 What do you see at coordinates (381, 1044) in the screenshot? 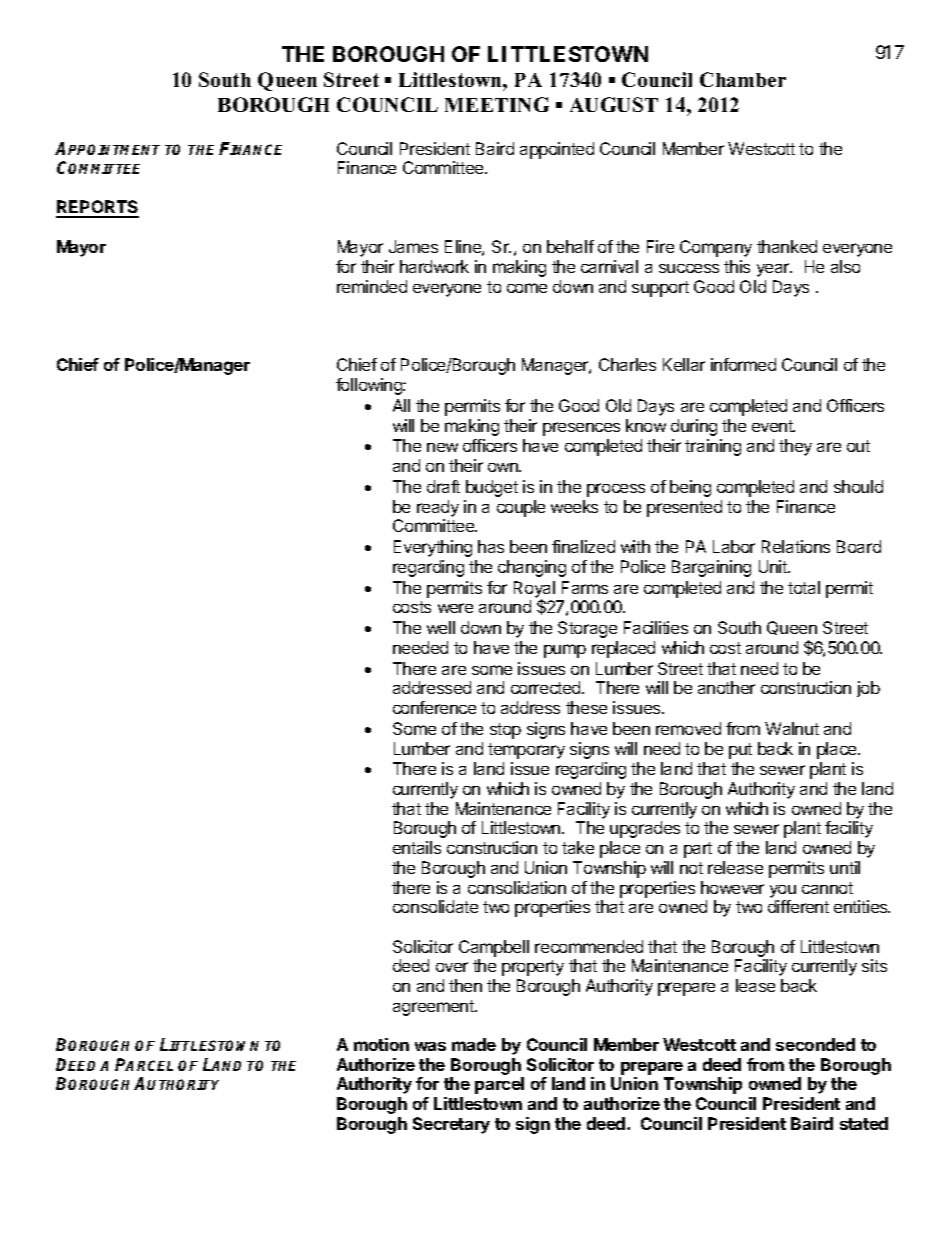
I see `motion` at bounding box center [381, 1044].
